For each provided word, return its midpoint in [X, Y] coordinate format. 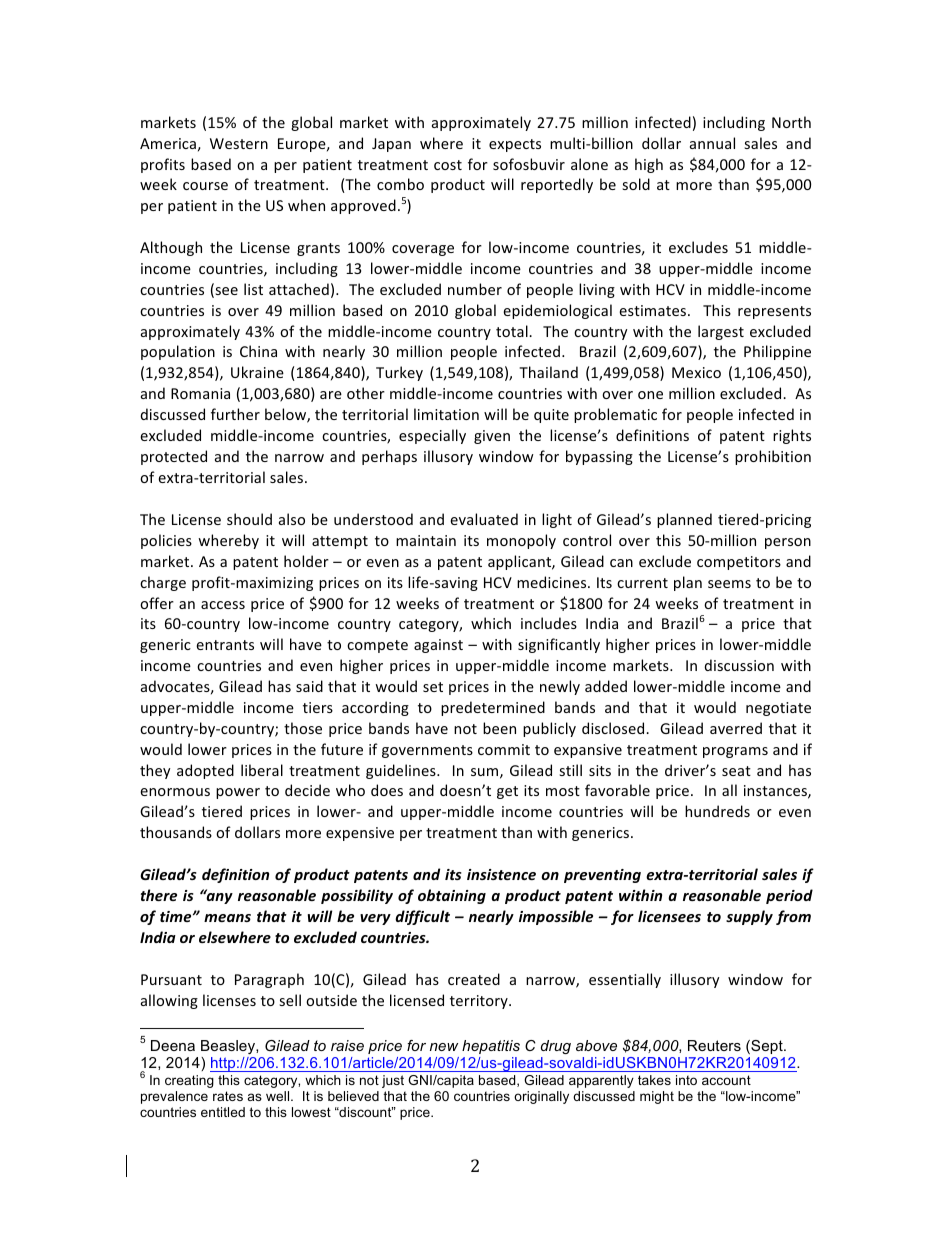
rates [228, 1096]
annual [712, 143]
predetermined [493, 708]
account [726, 1080]
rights [792, 436]
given [492, 437]
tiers [318, 707]
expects [515, 145]
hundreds [717, 811]
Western [239, 143]
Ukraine [257, 372]
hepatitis [491, 1047]
